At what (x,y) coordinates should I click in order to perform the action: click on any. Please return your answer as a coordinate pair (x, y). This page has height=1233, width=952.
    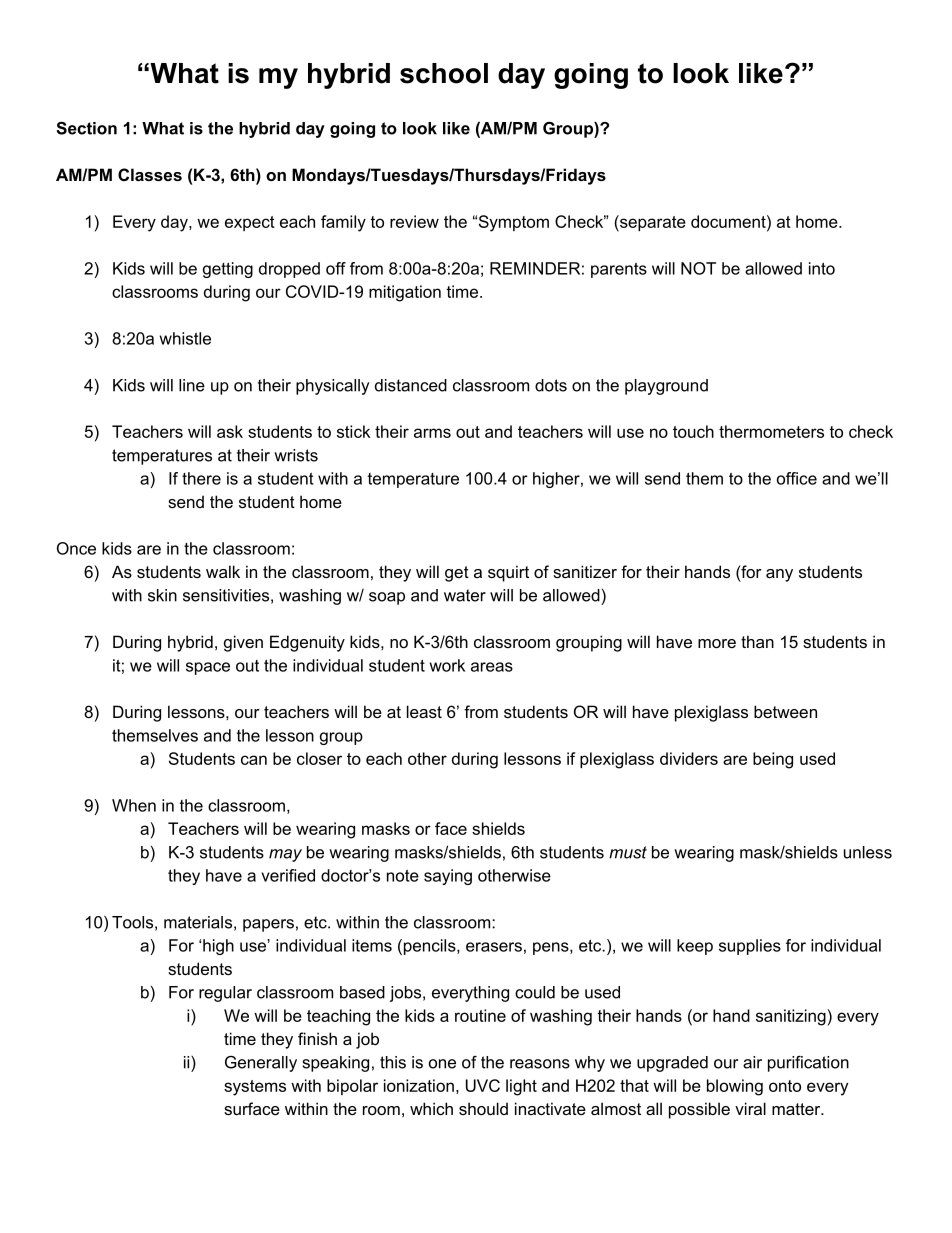
    Looking at the image, I should click on (779, 575).
